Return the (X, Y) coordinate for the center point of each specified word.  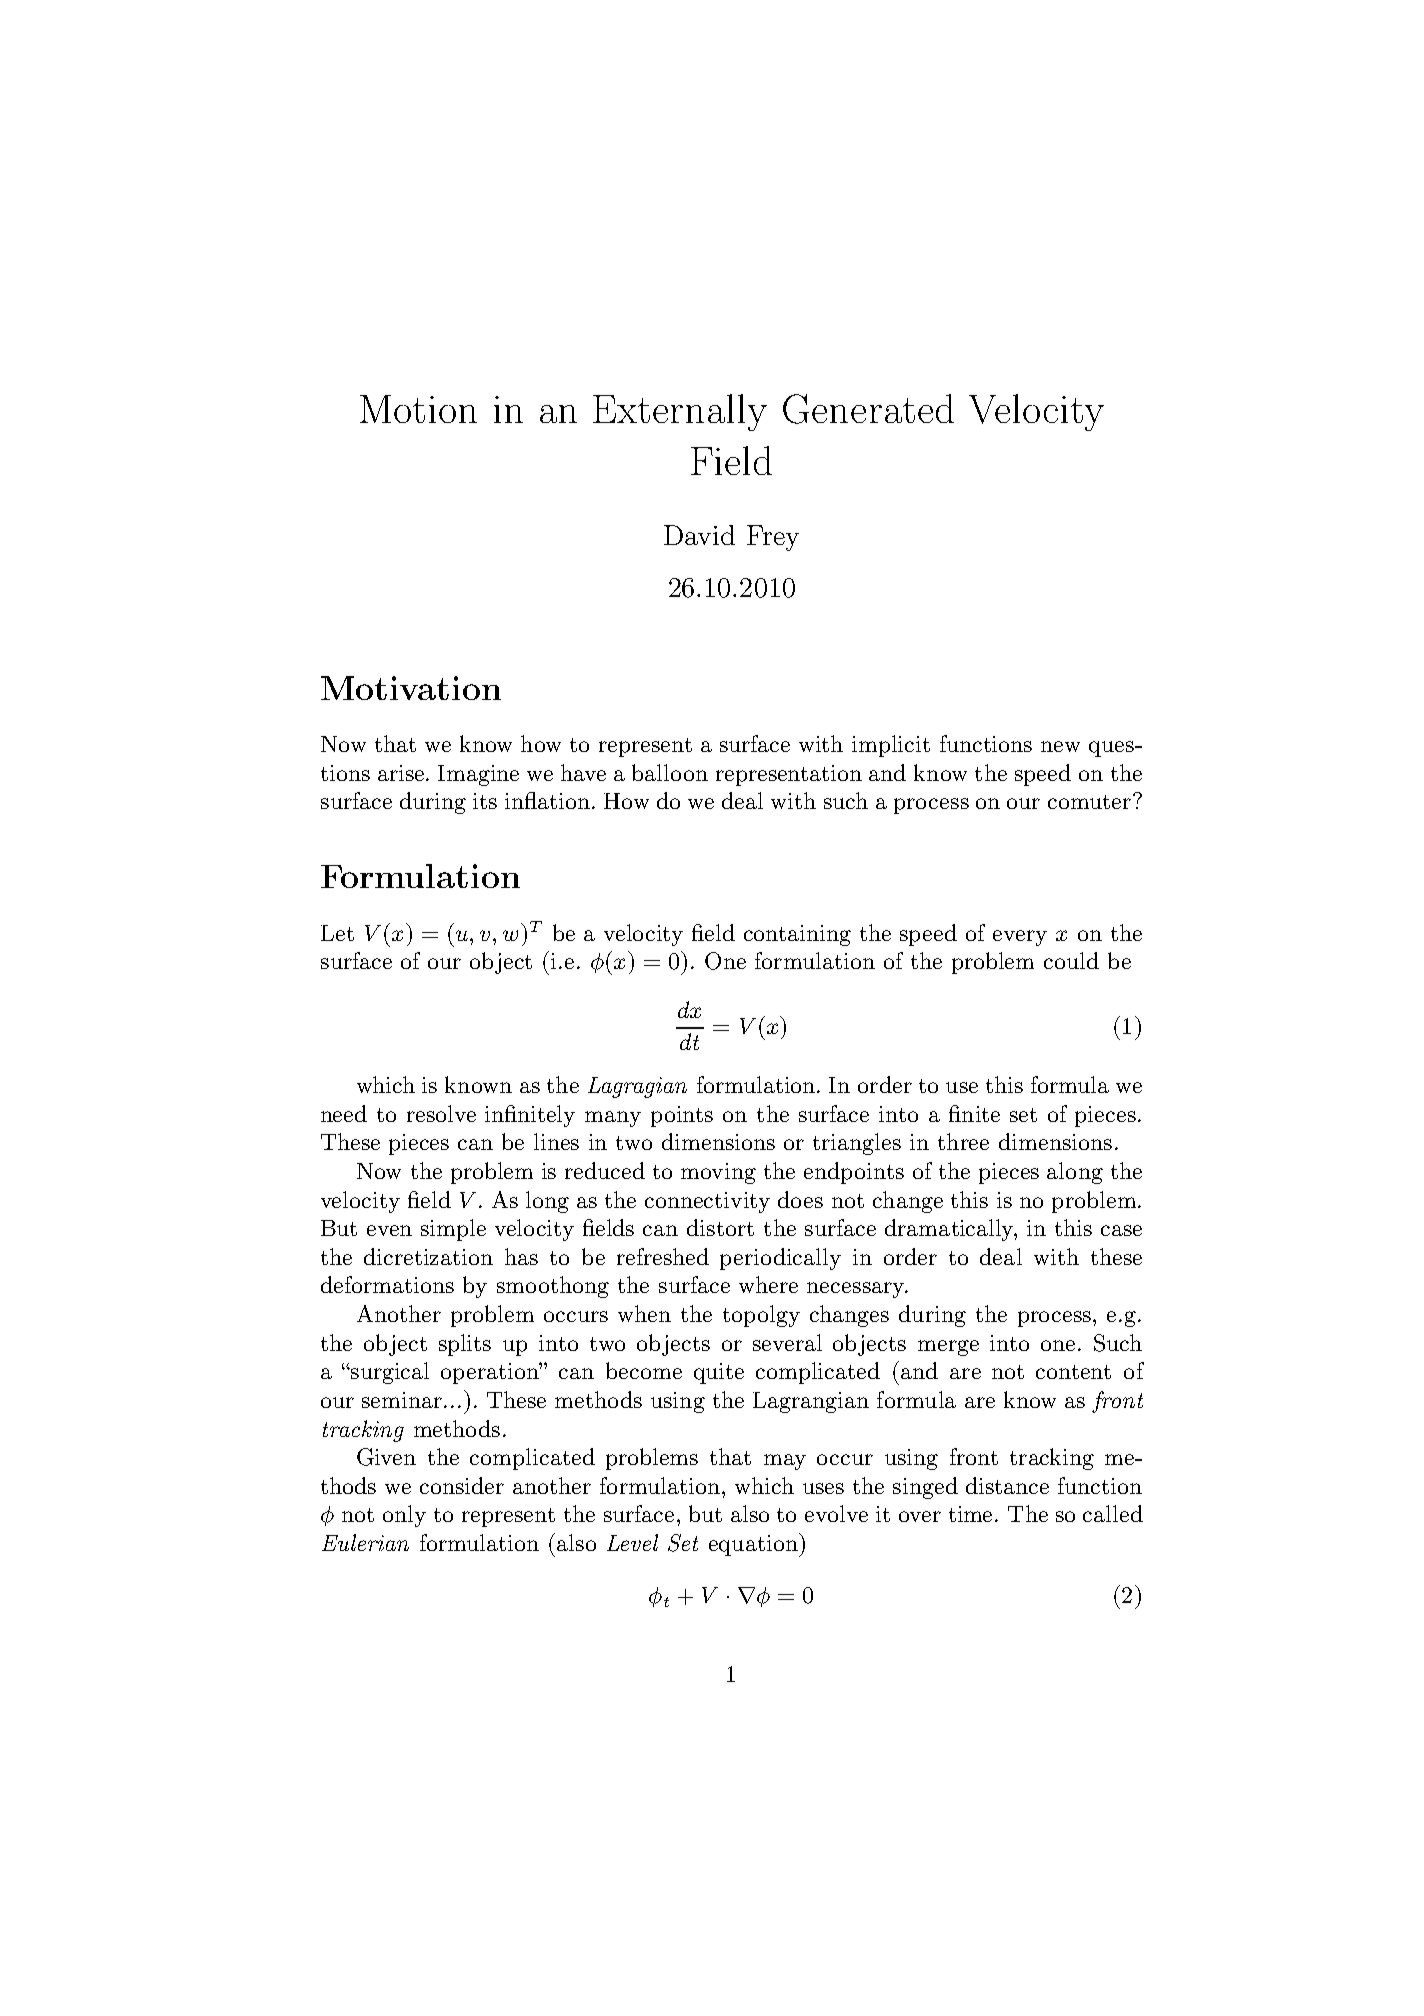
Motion (418, 409)
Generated (868, 409)
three (963, 1141)
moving (718, 1173)
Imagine (478, 775)
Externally (680, 412)
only (404, 1516)
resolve (441, 1113)
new (1060, 746)
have (583, 772)
